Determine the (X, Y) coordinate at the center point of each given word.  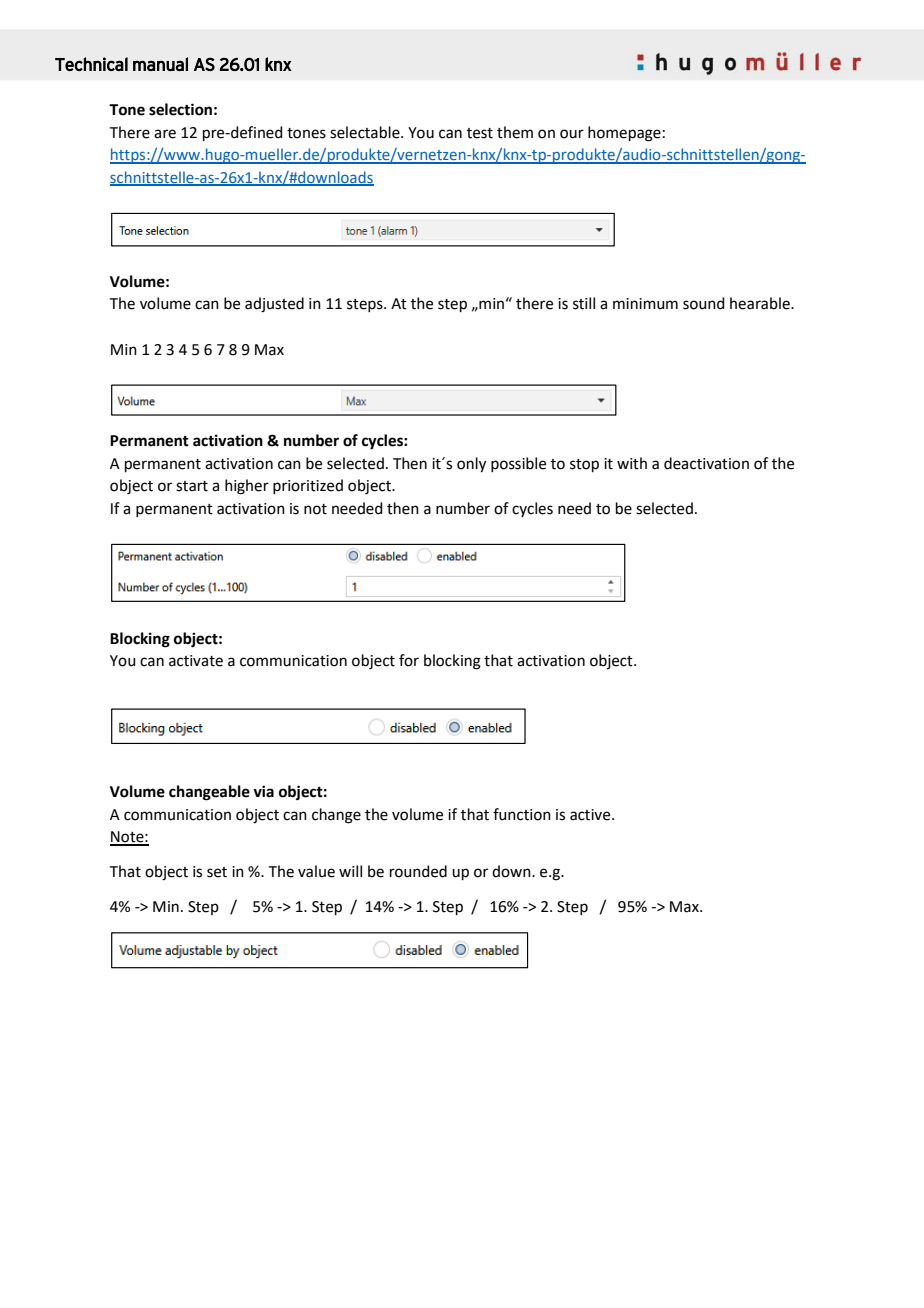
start (192, 486)
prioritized (308, 486)
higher (247, 487)
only (471, 465)
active (591, 815)
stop (584, 465)
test (480, 133)
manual (160, 64)
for (409, 660)
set (217, 872)
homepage (624, 134)
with (632, 463)
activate (196, 661)
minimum (645, 304)
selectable (366, 132)
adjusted (274, 305)
